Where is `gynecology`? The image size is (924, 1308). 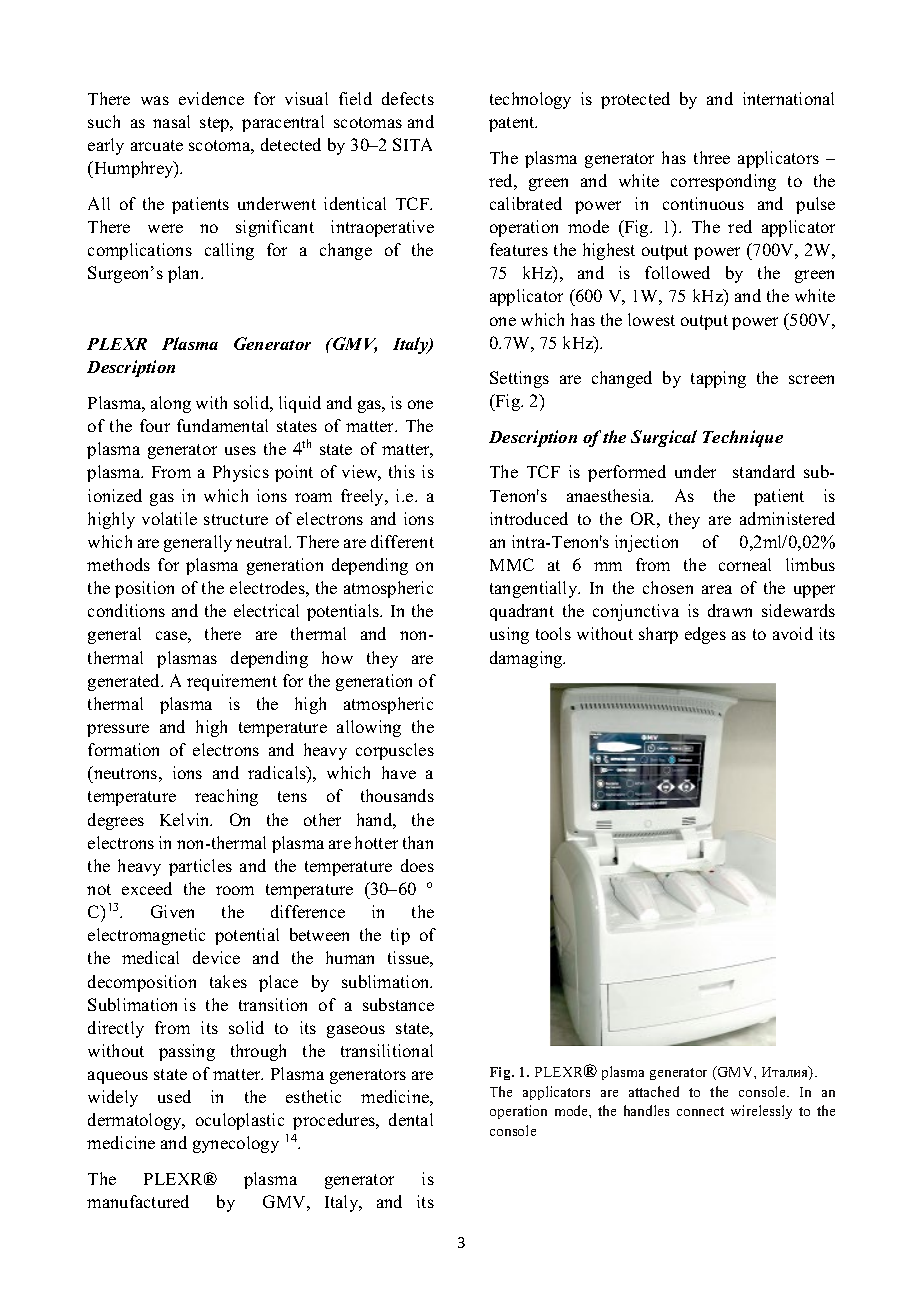 gynecology is located at coordinates (236, 1144).
